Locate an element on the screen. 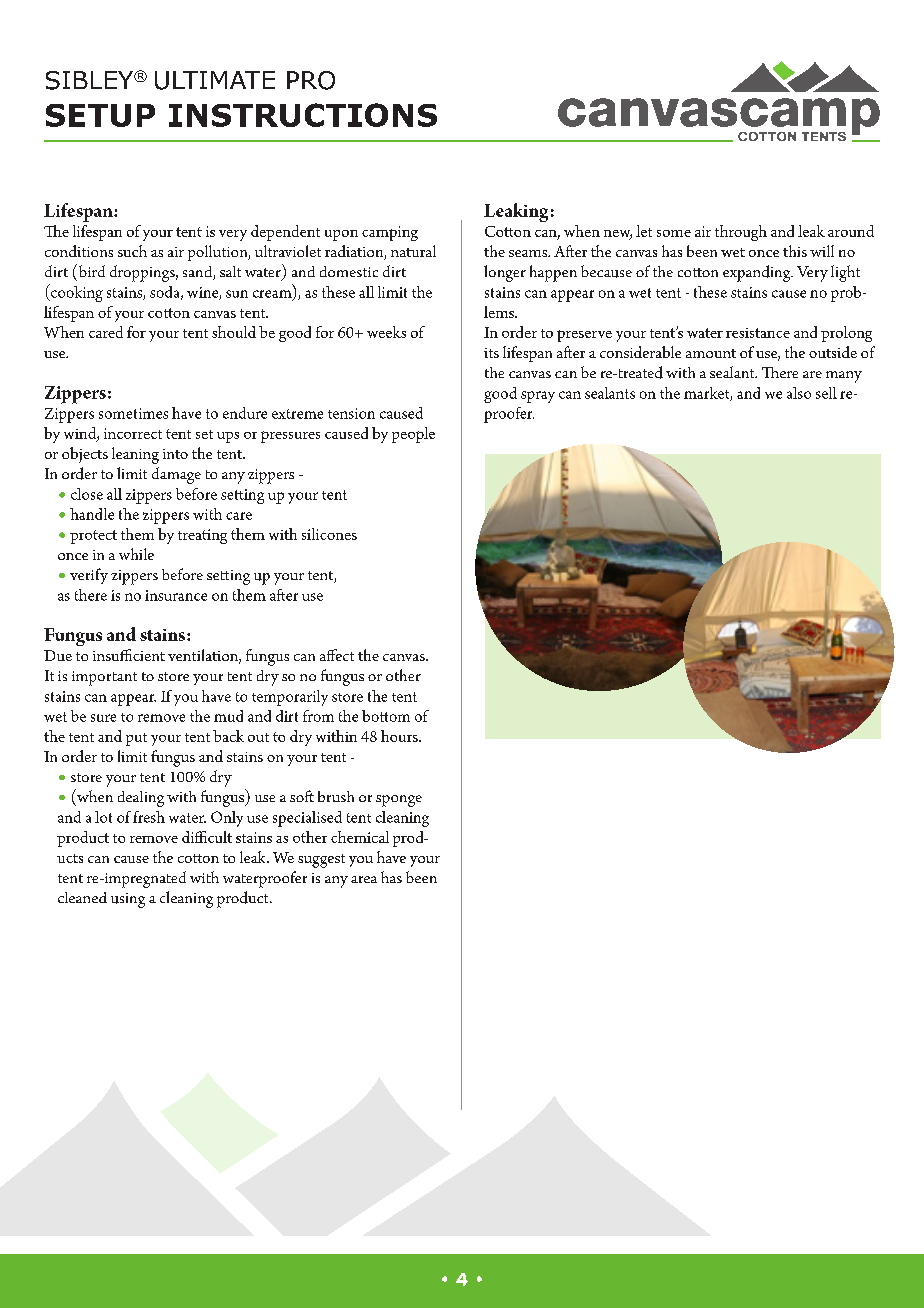  using is located at coordinates (128, 900).
